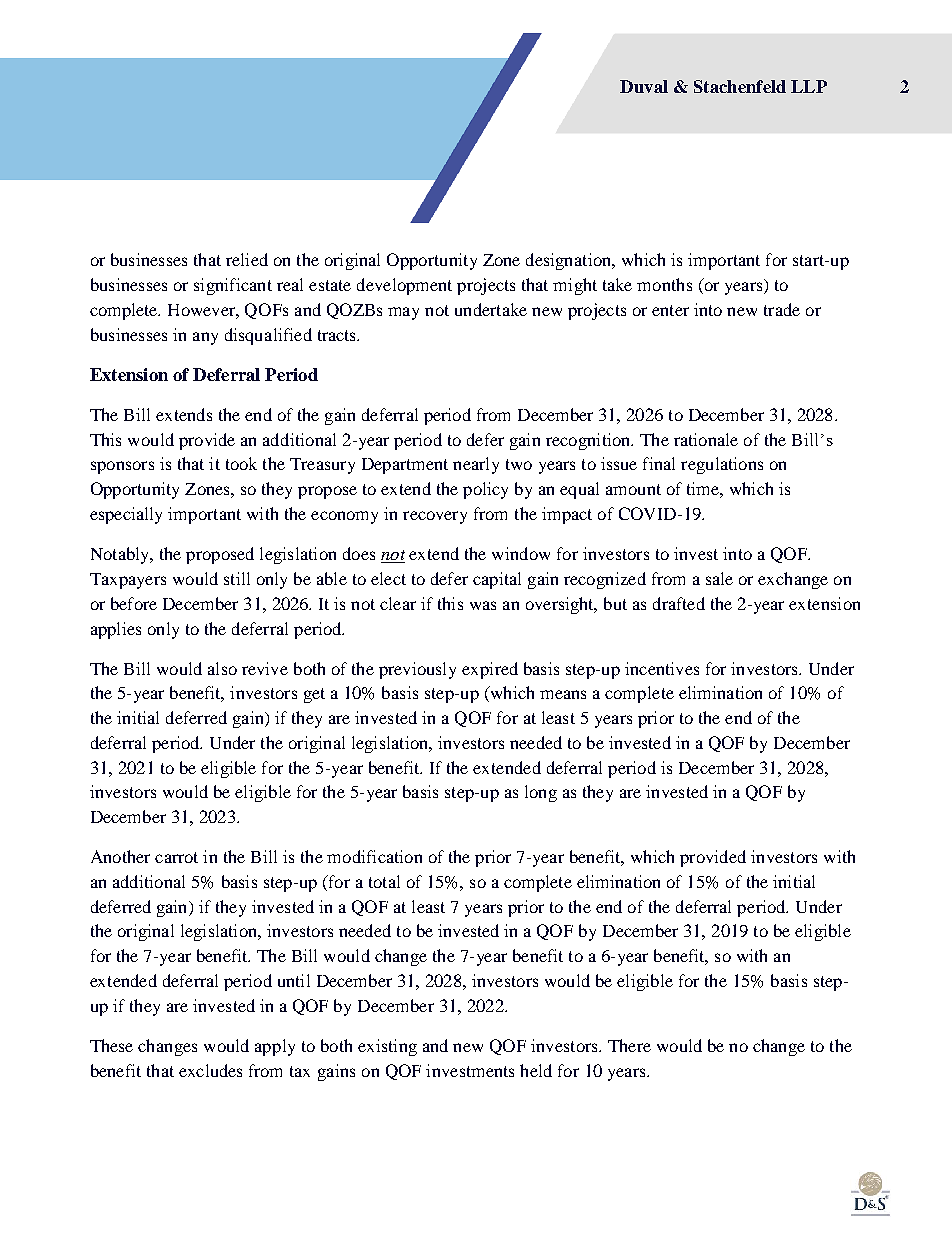  I want to click on Duval, so click(644, 86).
